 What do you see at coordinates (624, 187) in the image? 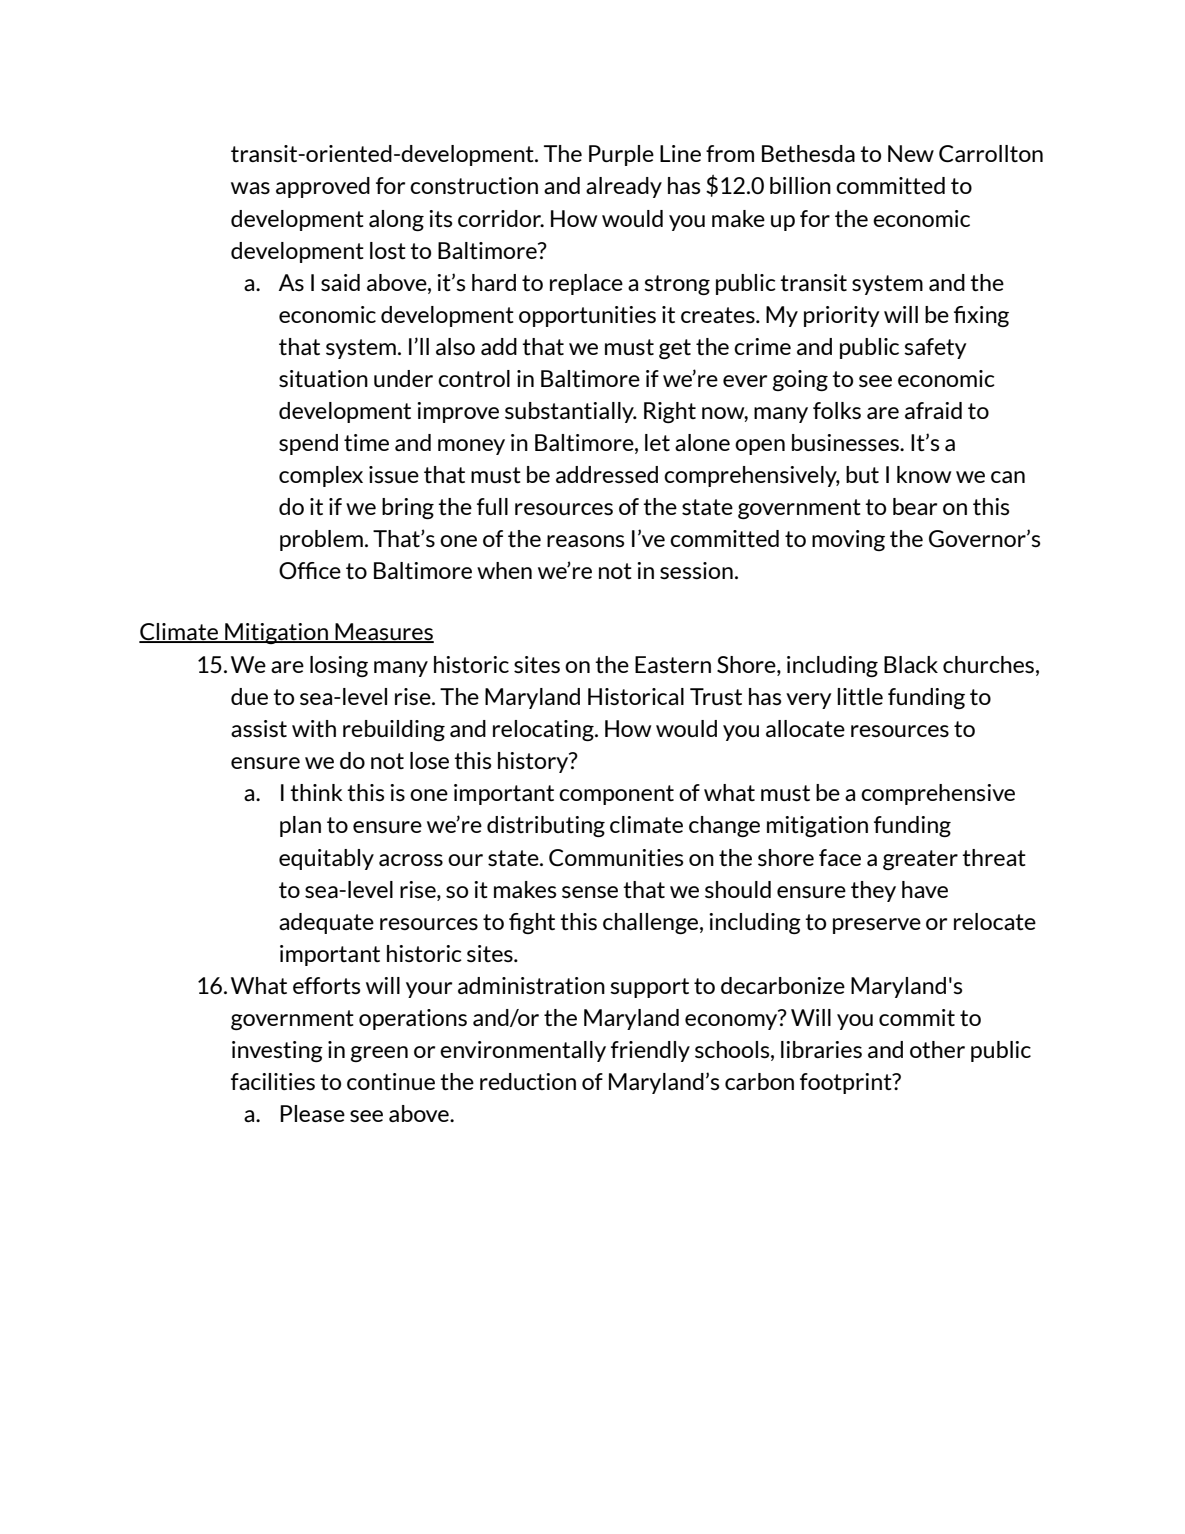
I see `already` at bounding box center [624, 187].
